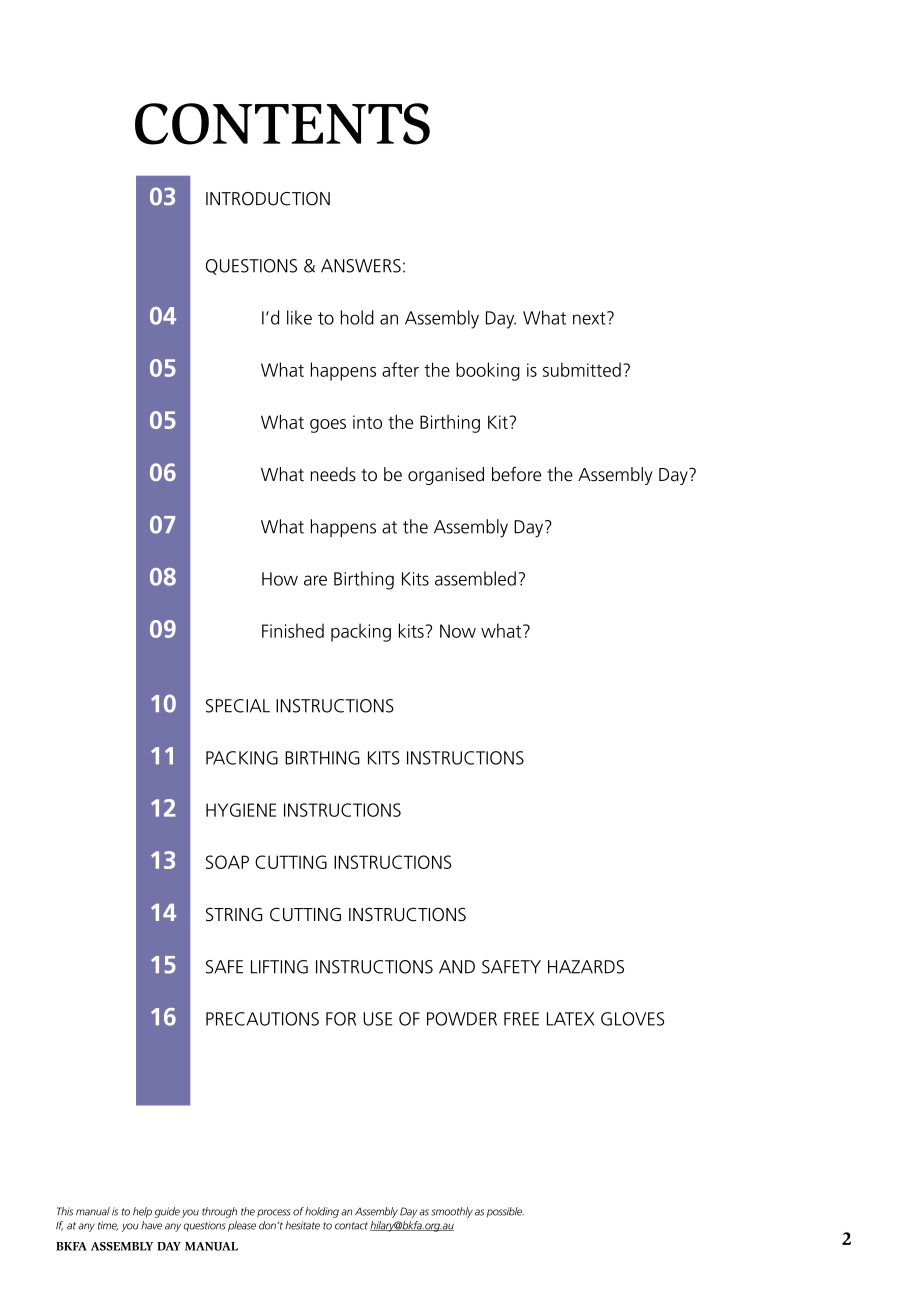 The width and height of the document is (924, 1308). I want to click on HYGIENE, so click(241, 810).
